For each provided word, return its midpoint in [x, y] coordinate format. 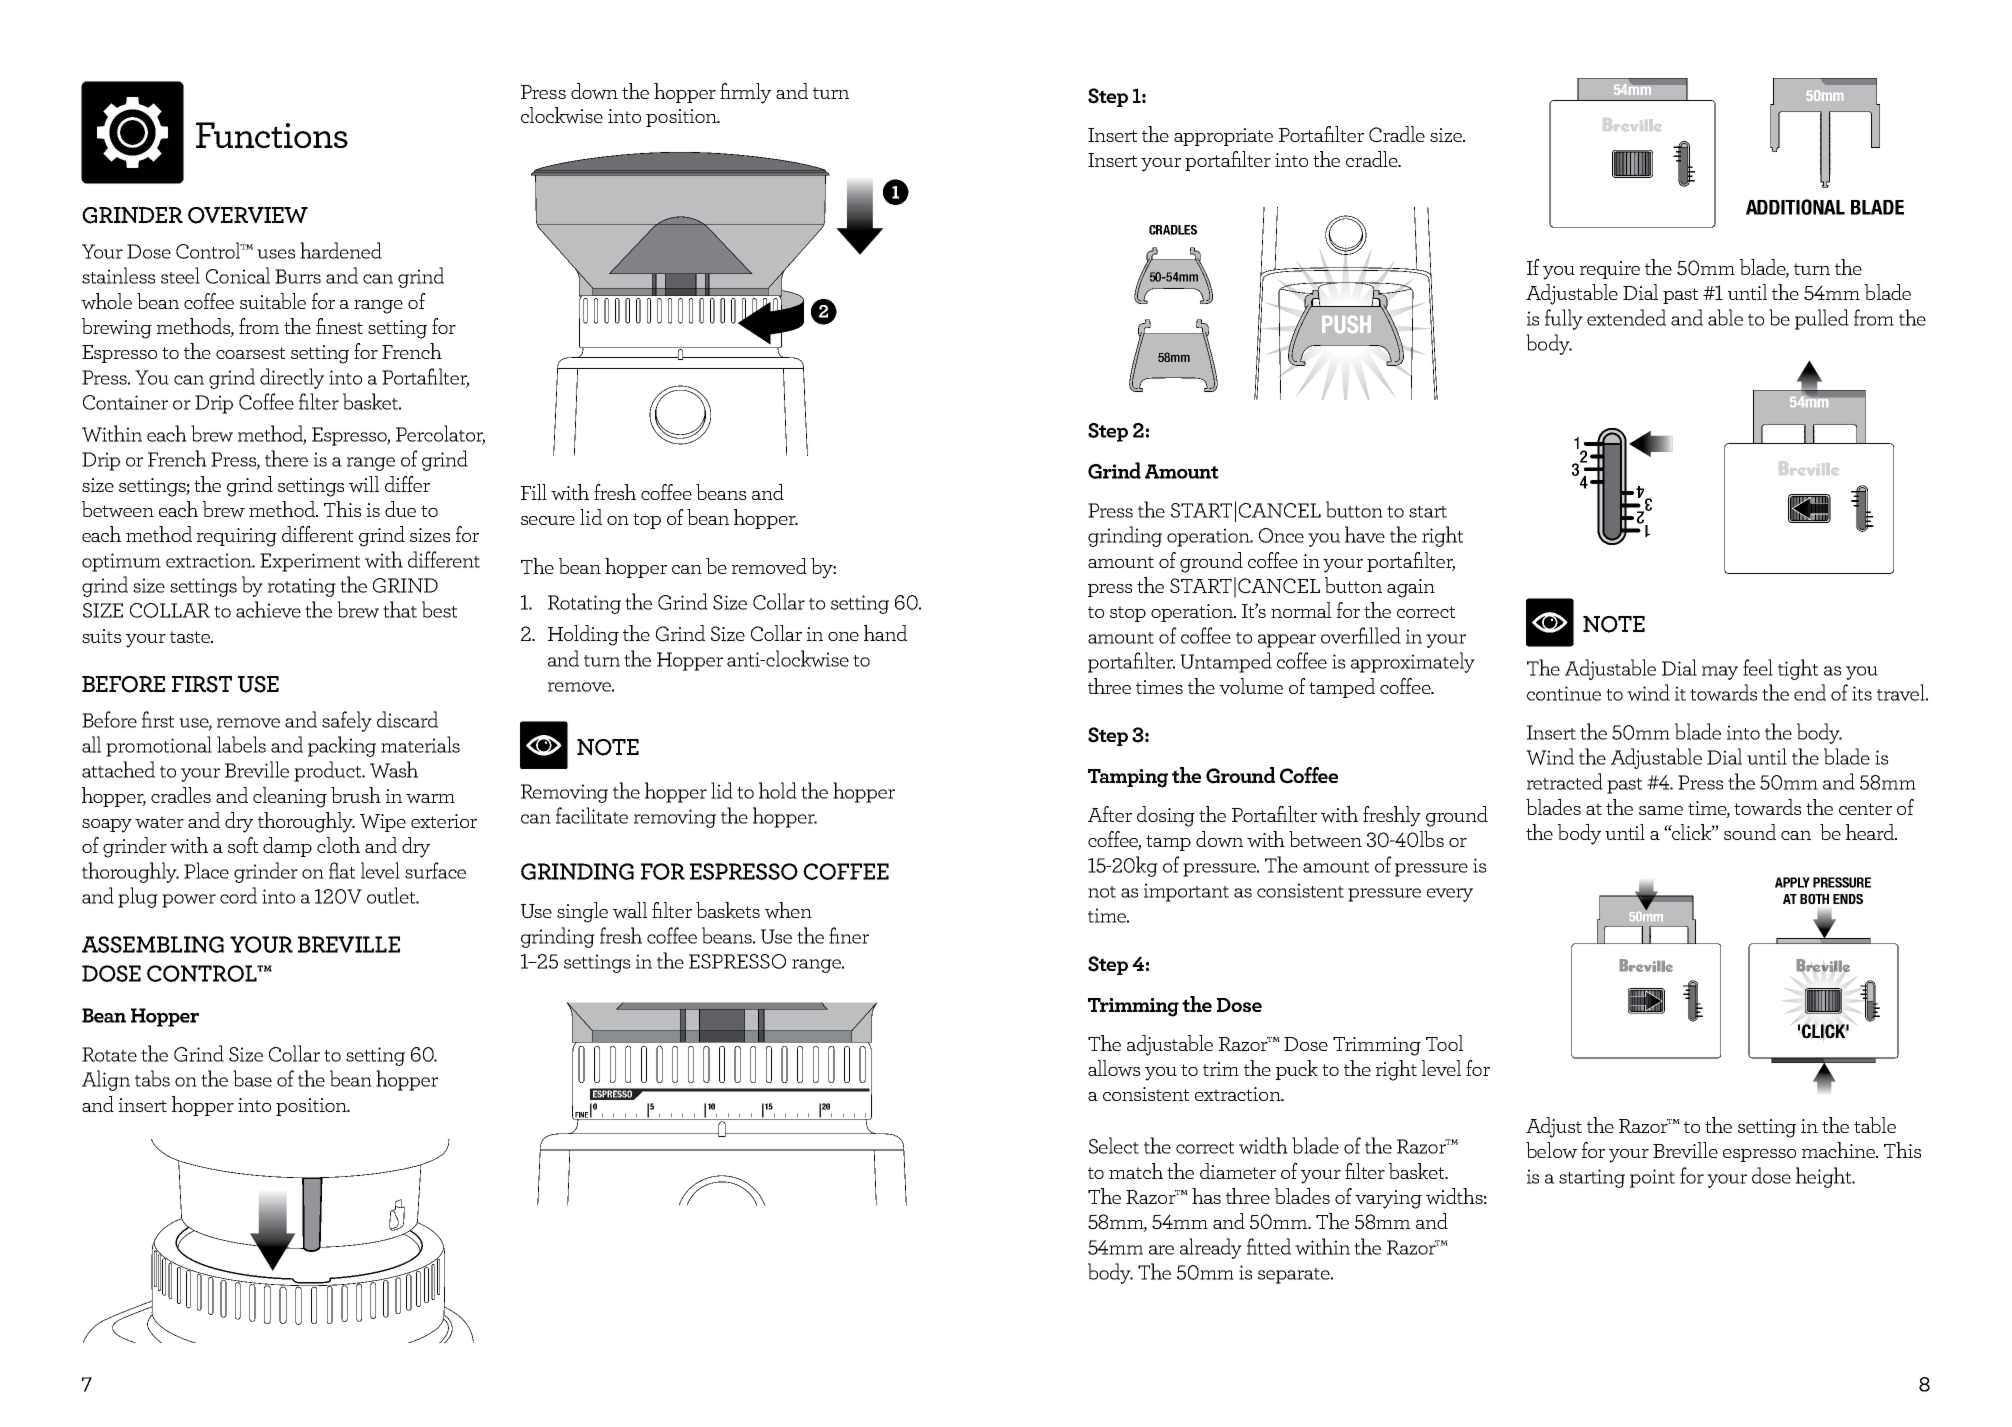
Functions [272, 135]
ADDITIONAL [1795, 207]
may [1720, 673]
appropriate [1223, 137]
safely [347, 721]
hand [885, 633]
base [252, 1078]
